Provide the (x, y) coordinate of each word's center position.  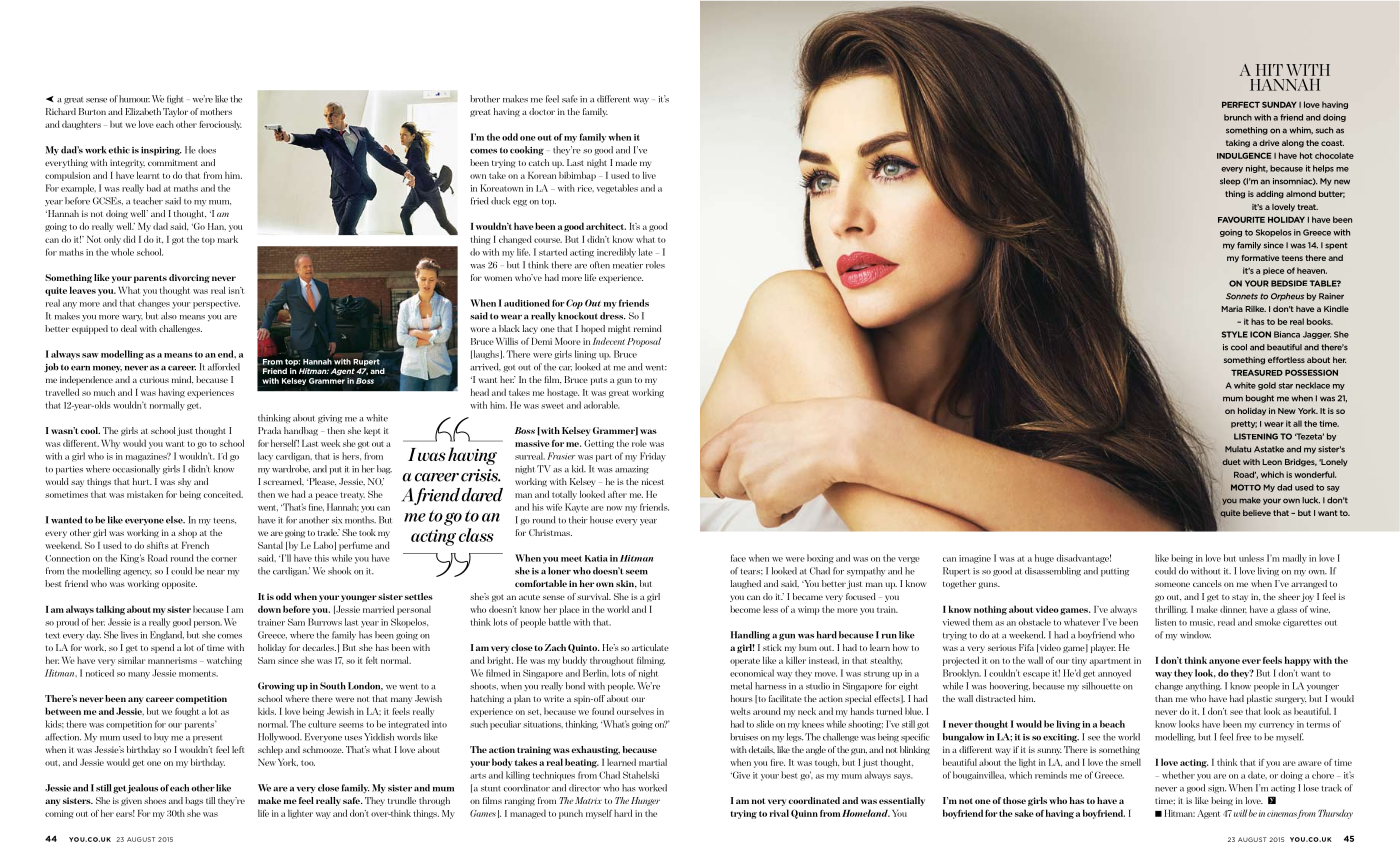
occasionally (136, 470)
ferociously (220, 125)
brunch (1238, 117)
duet (1231, 462)
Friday (653, 457)
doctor (542, 111)
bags (194, 801)
